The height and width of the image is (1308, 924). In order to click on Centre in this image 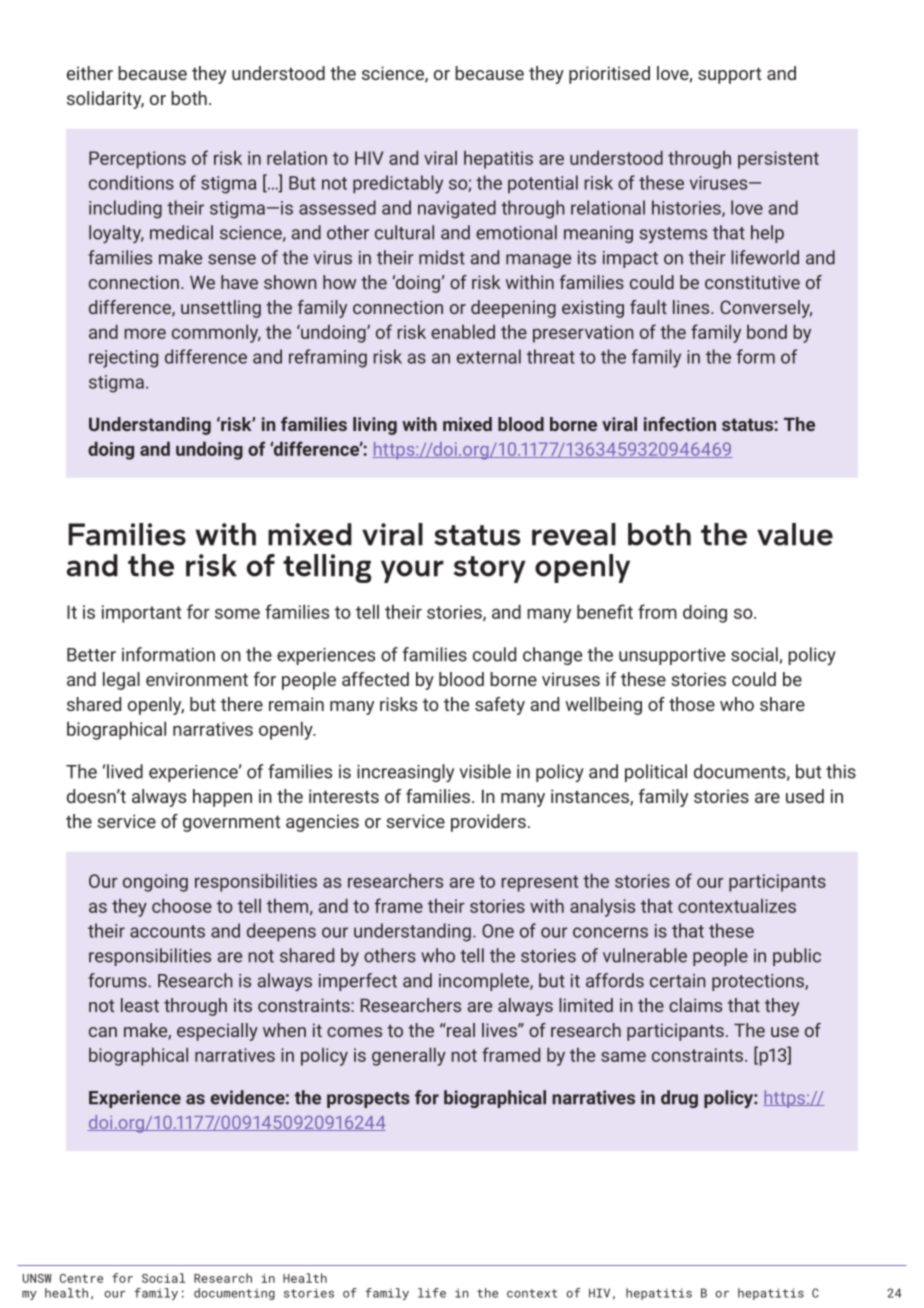, I will do `click(81, 1278)`.
